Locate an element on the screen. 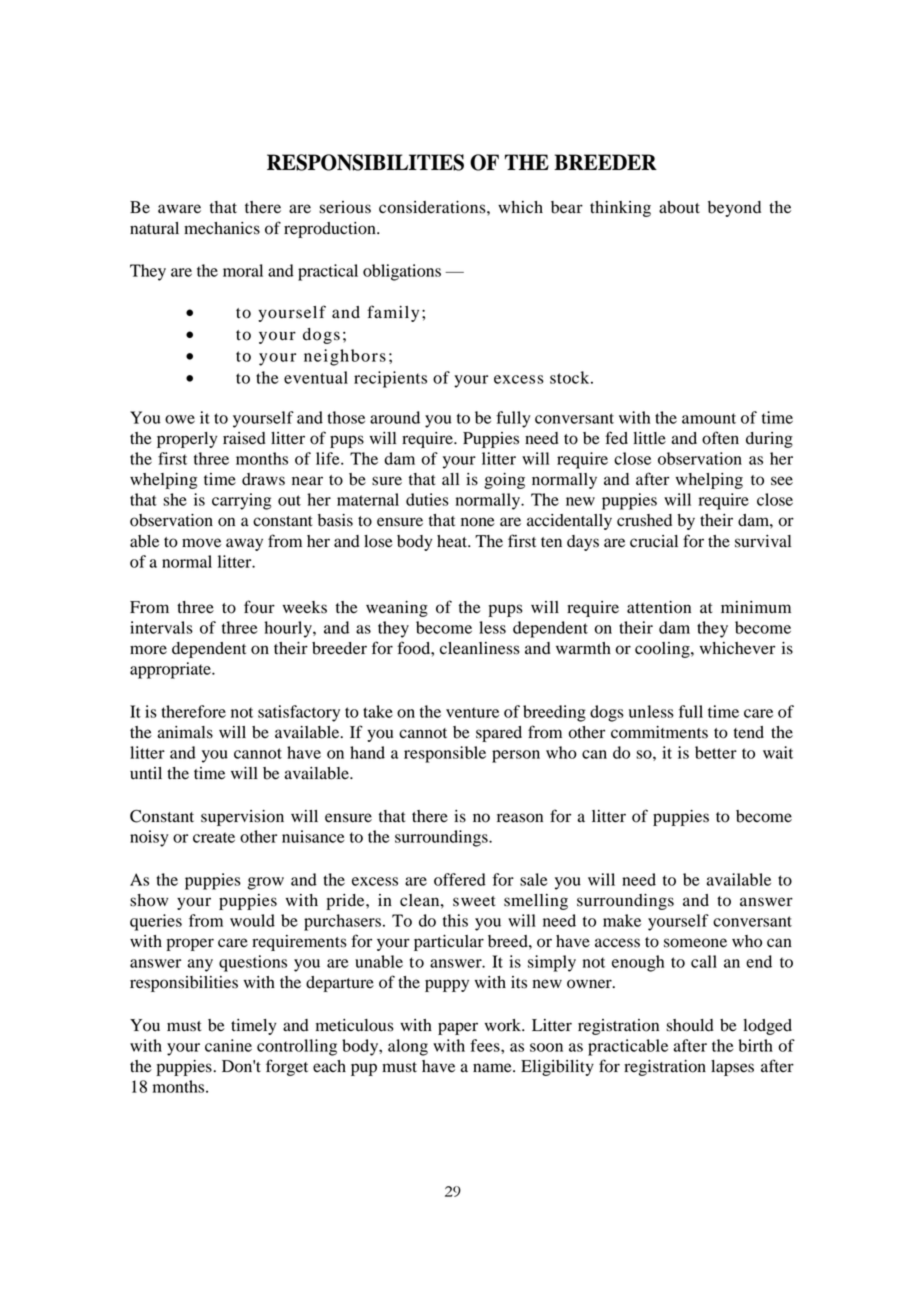 The width and height of the screenshot is (924, 1308). obligations is located at coordinates (402, 272).
